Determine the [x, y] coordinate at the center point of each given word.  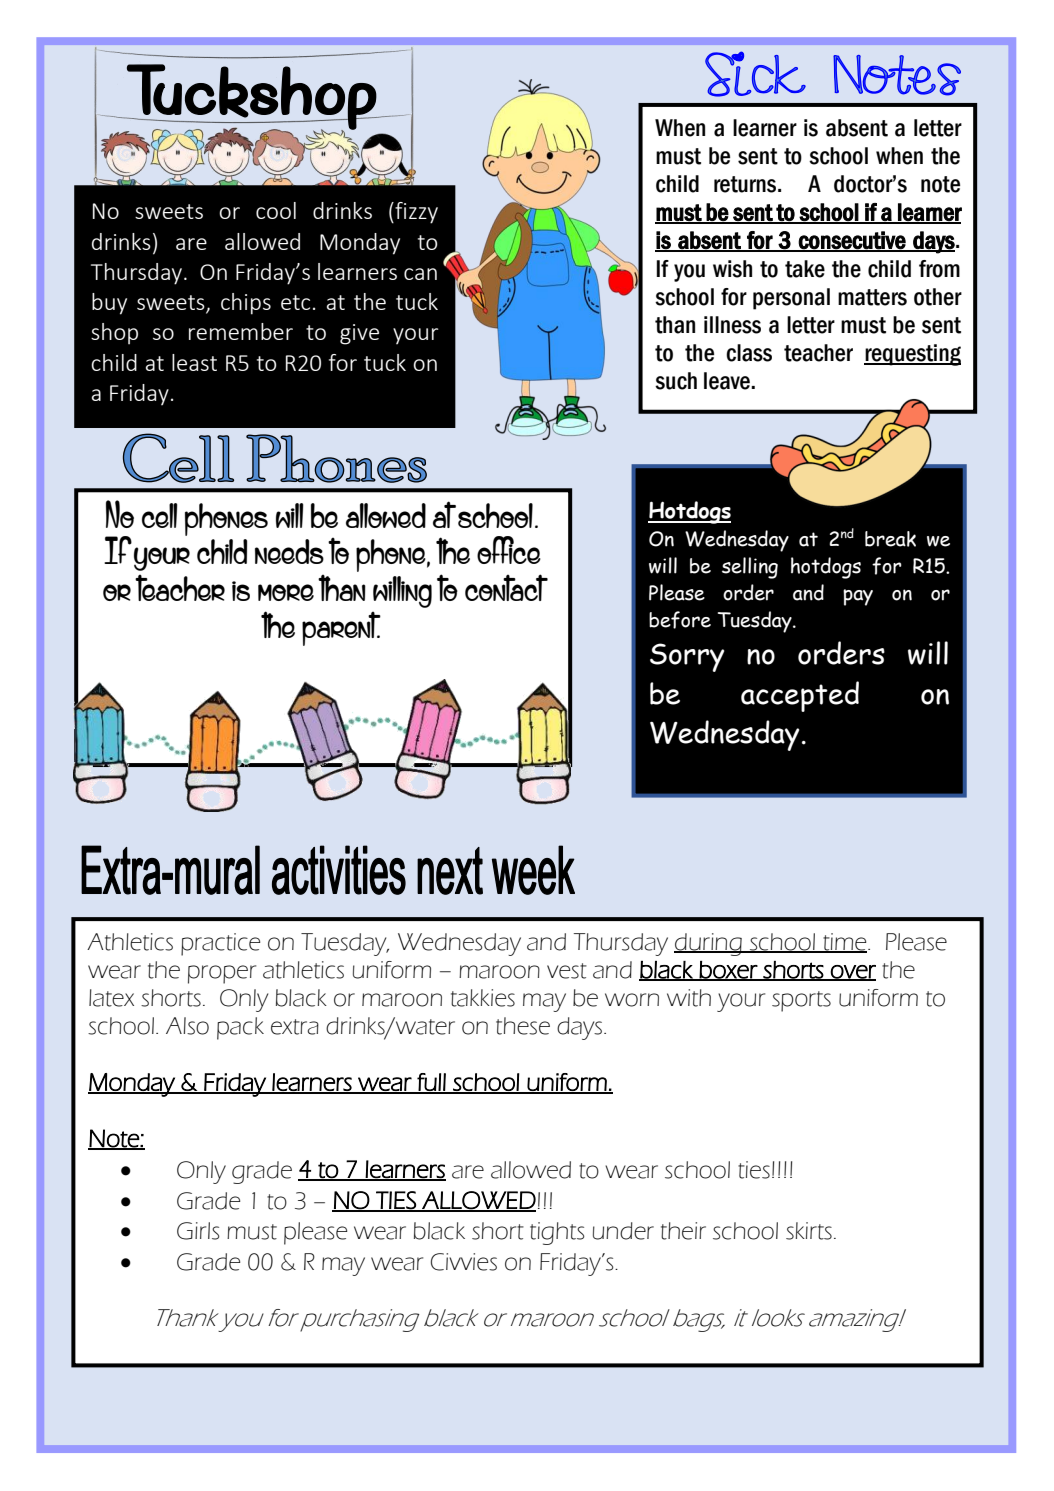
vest [567, 971]
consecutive [852, 241]
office [509, 550]
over [852, 973]
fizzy [415, 213]
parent [341, 629]
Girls [198, 1231]
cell [160, 515]
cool [276, 210]
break [890, 539]
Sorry [687, 657]
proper [222, 974]
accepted [800, 696]
